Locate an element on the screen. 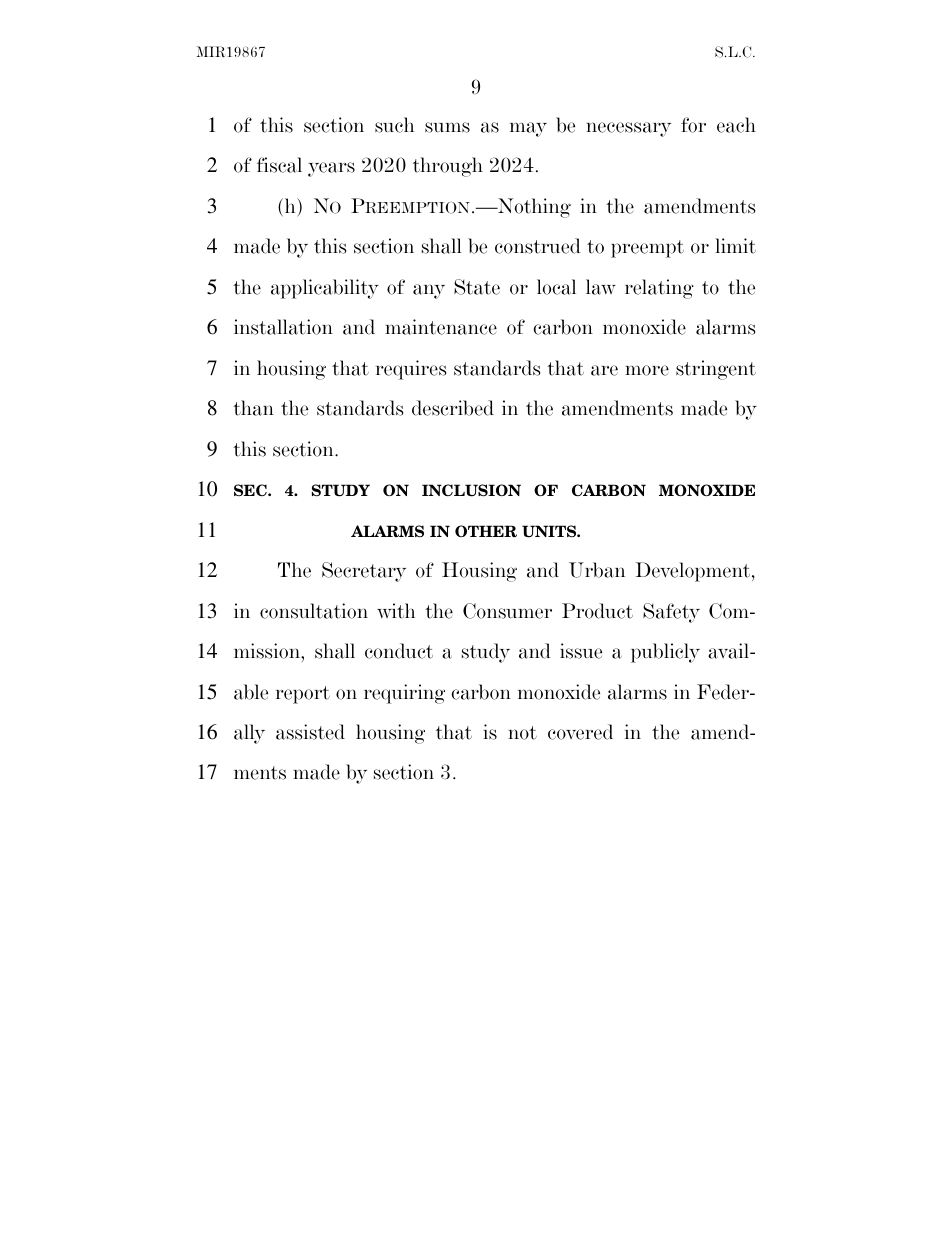 This screenshot has height=1233, width=952. assisted is located at coordinates (310, 732).
